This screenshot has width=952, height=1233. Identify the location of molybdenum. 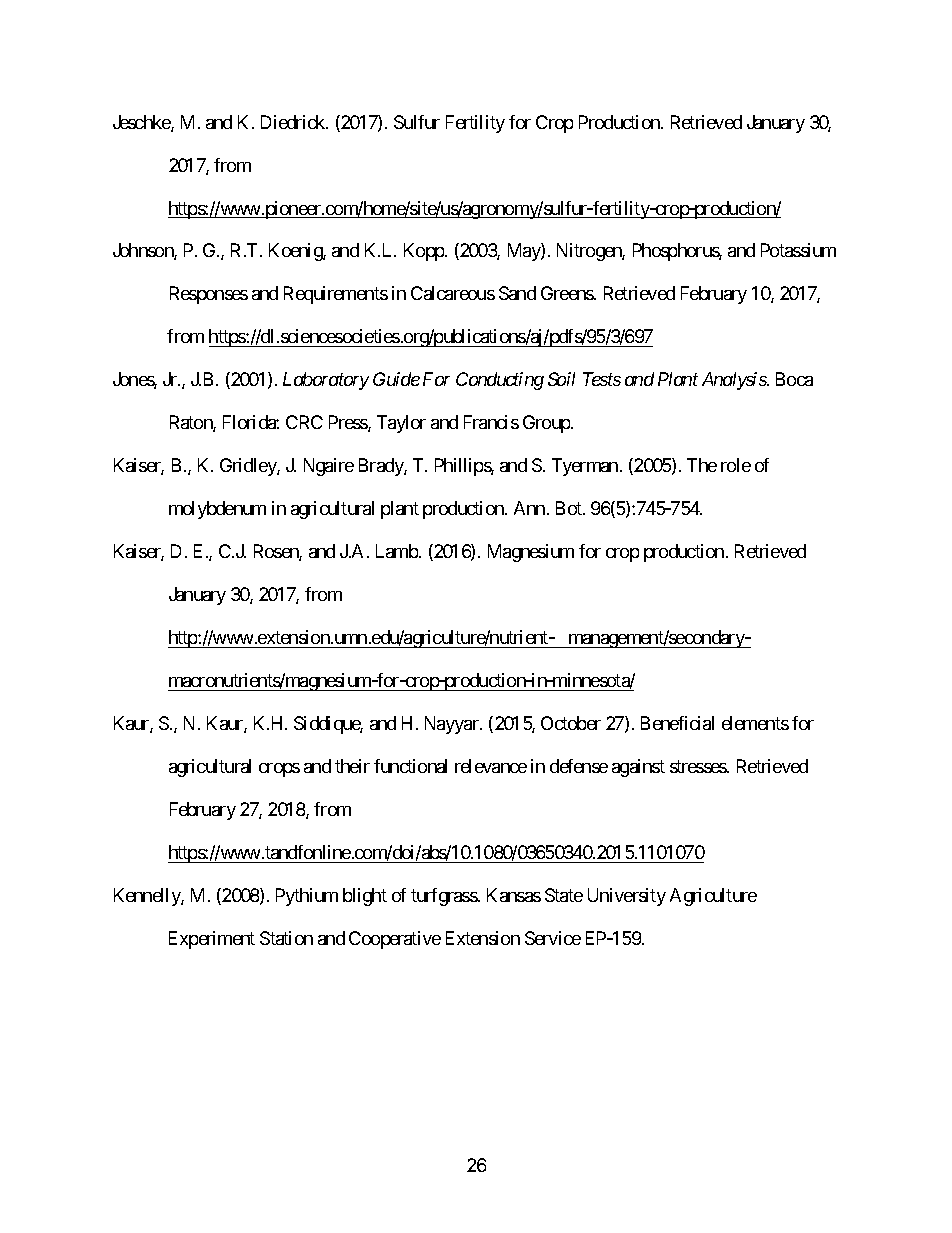
(217, 510).
